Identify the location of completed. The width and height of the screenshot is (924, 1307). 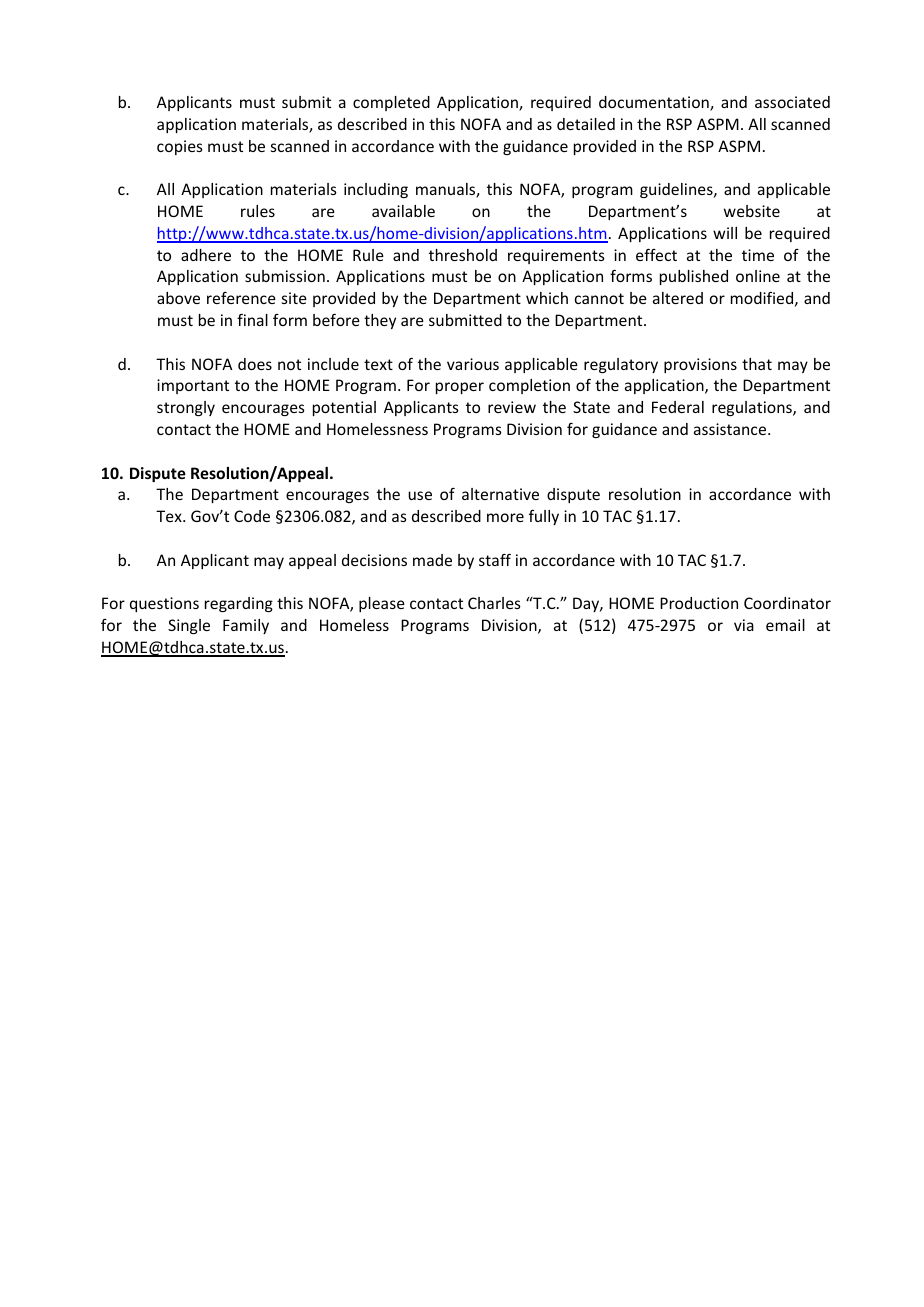
(391, 103).
